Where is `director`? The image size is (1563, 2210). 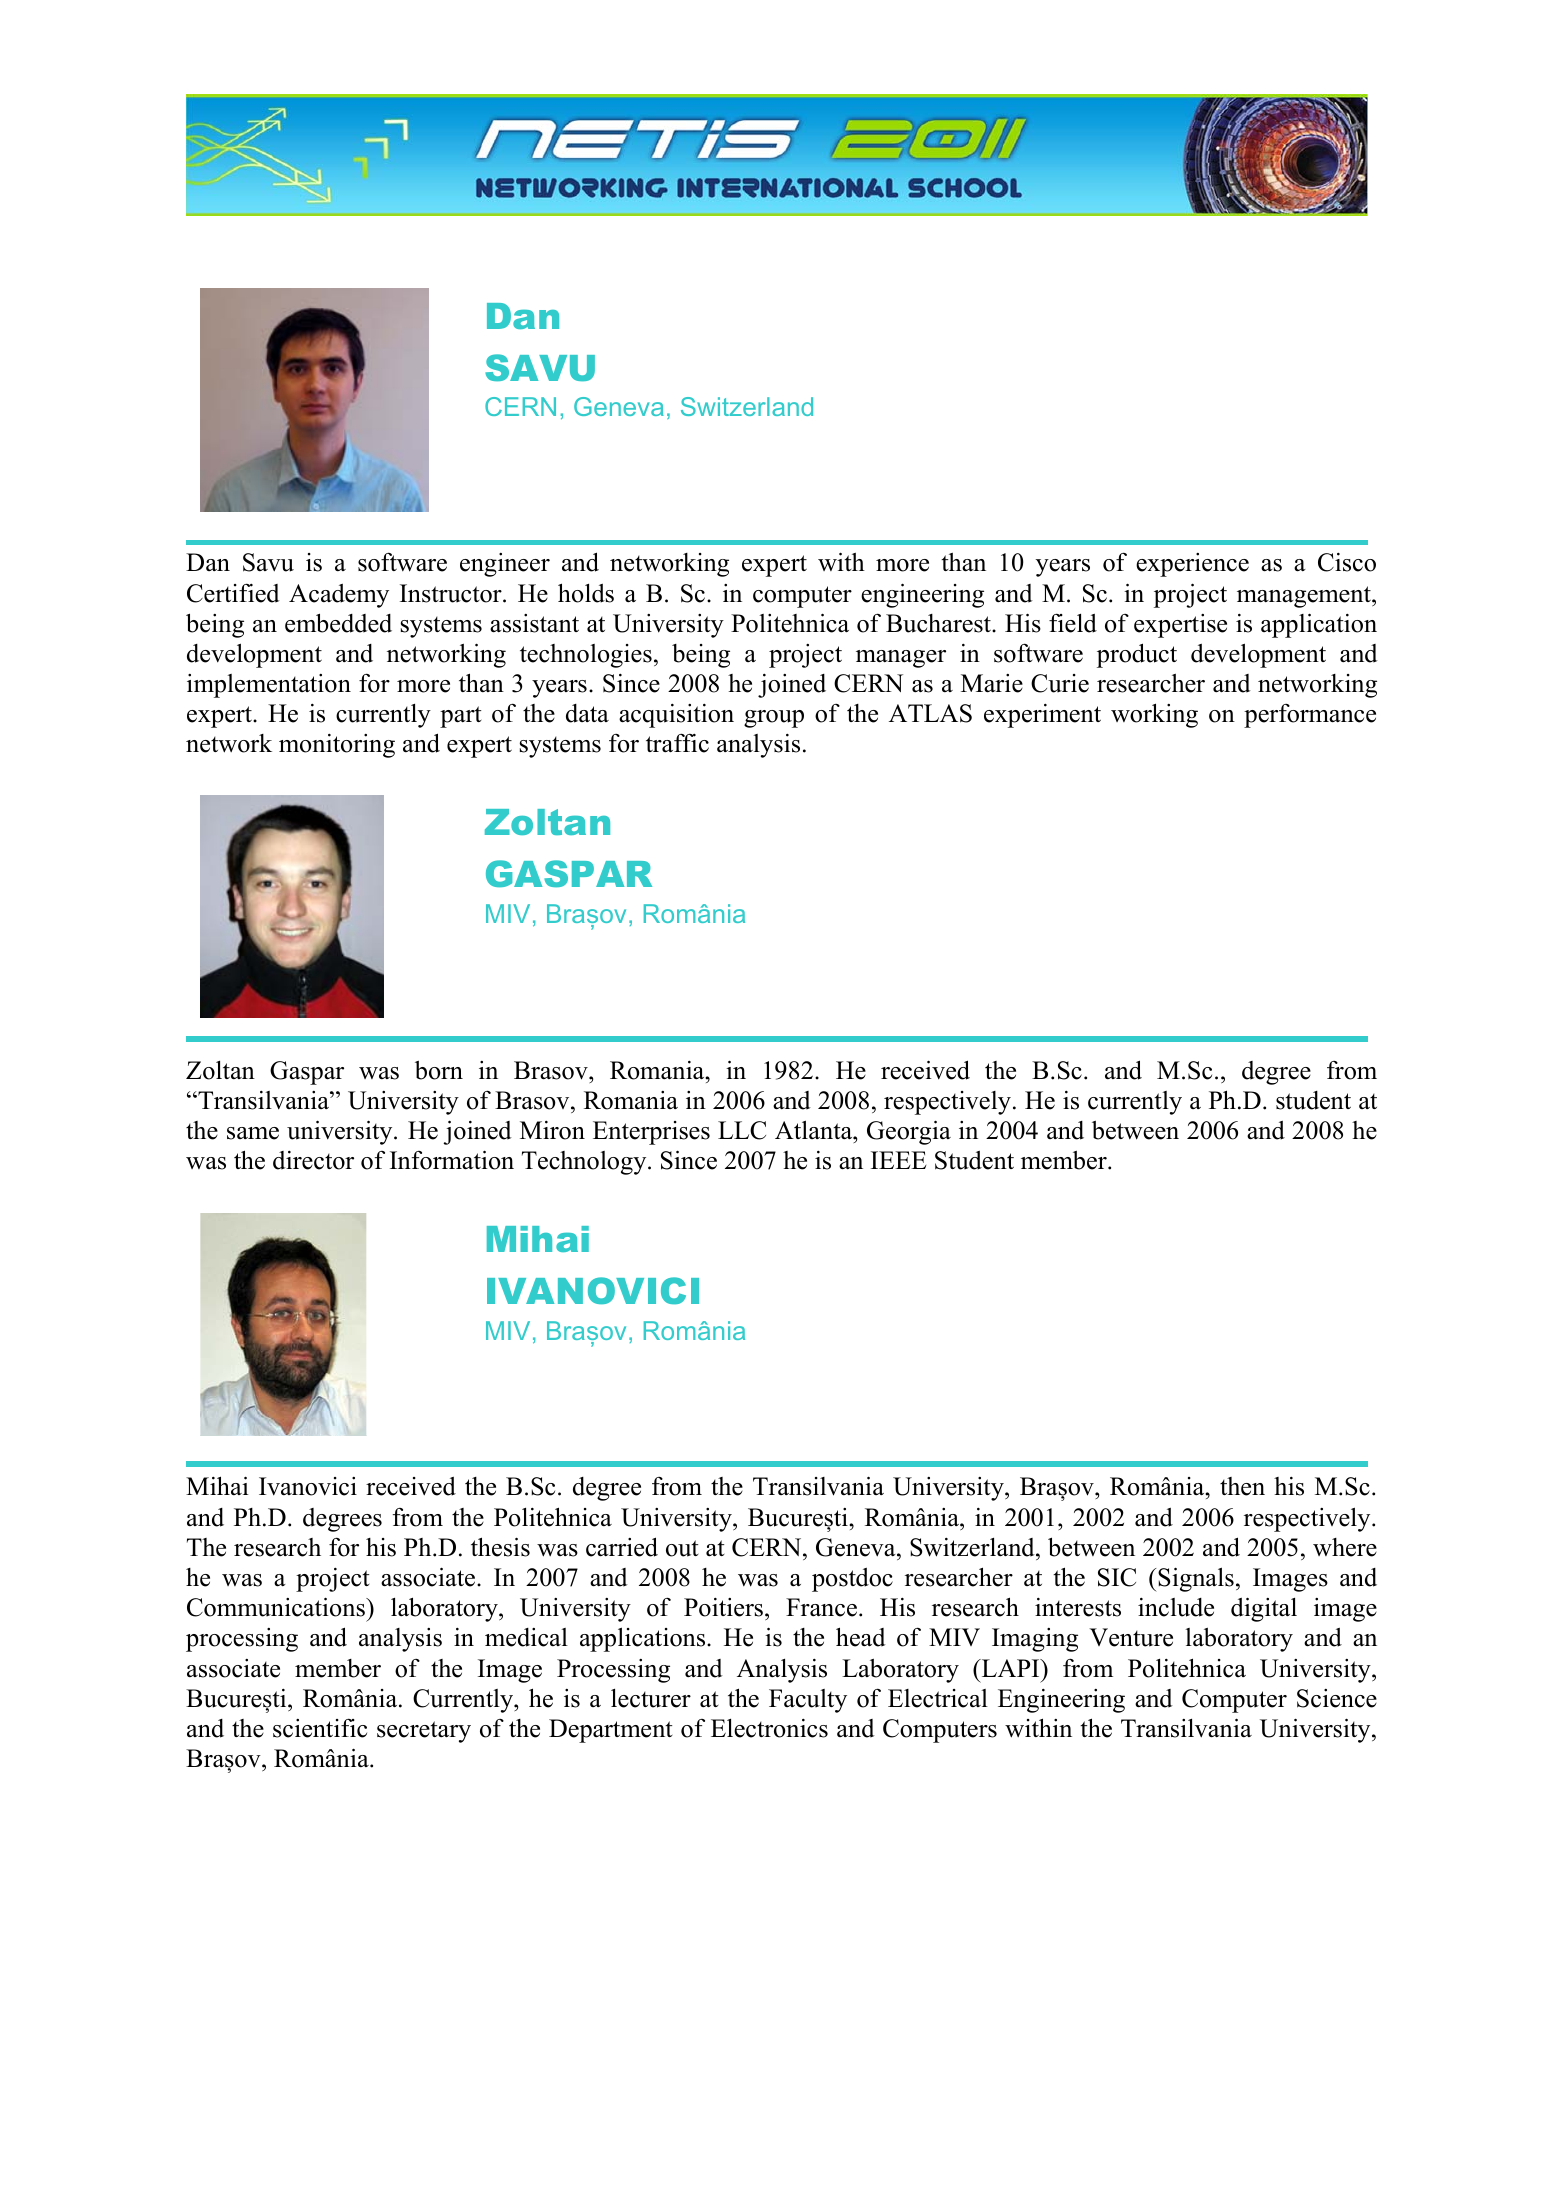 director is located at coordinates (313, 1160).
